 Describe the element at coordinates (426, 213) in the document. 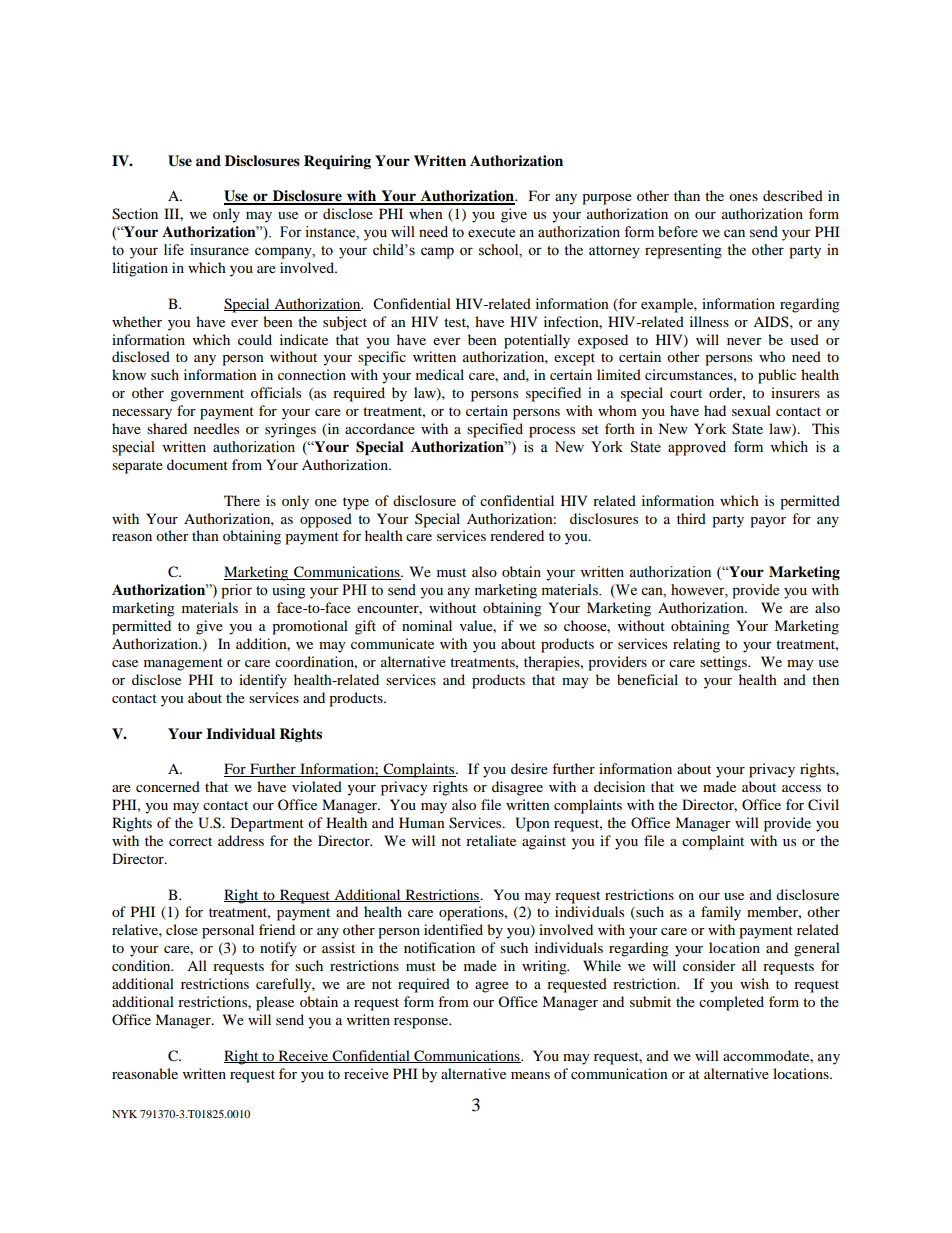

I see `when` at that location.
